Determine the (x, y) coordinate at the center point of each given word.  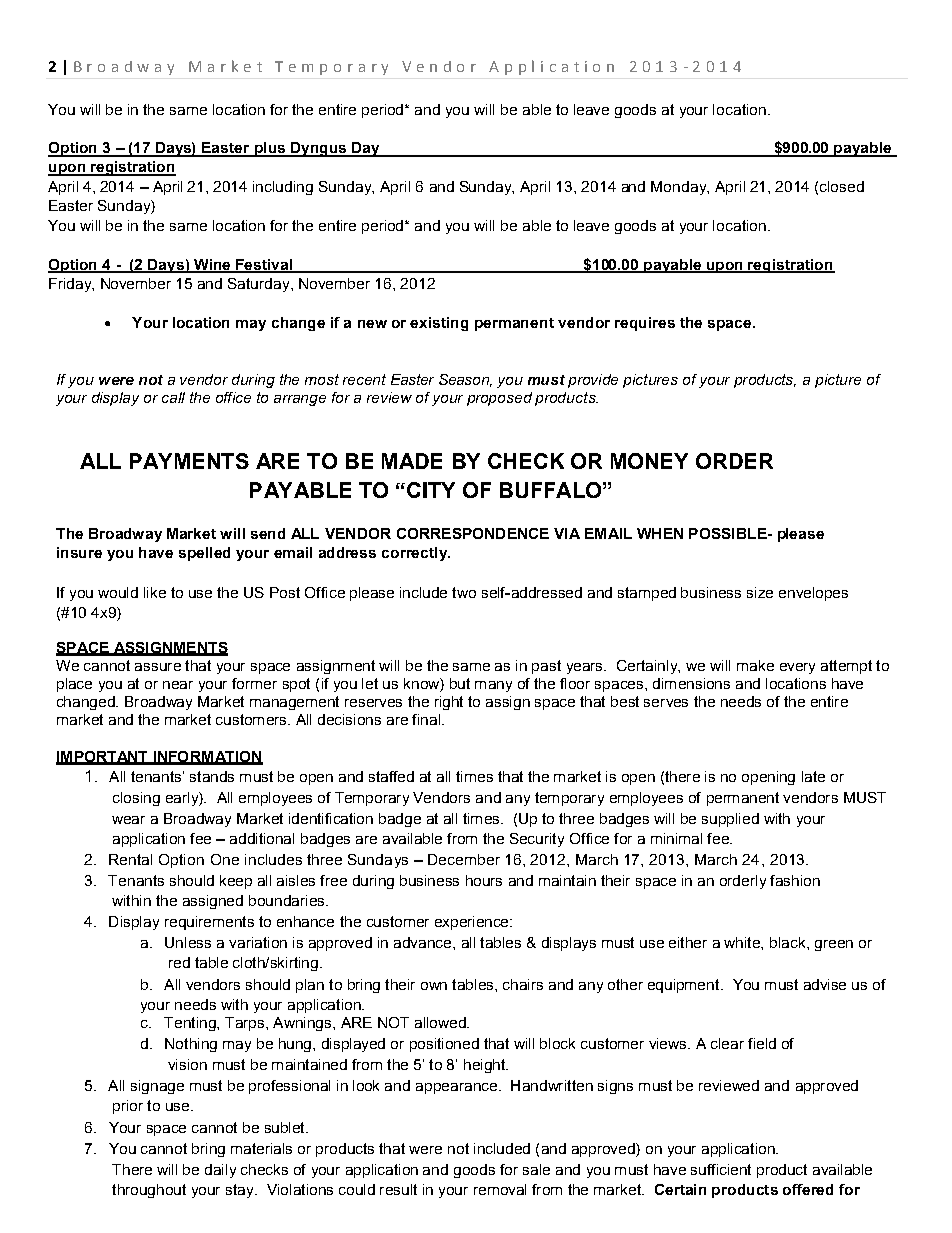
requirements (209, 923)
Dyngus (319, 149)
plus (269, 149)
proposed (499, 399)
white (743, 942)
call (173, 397)
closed (842, 186)
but (460, 683)
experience (473, 923)
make (755, 665)
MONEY (649, 461)
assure (158, 667)
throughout (149, 1191)
